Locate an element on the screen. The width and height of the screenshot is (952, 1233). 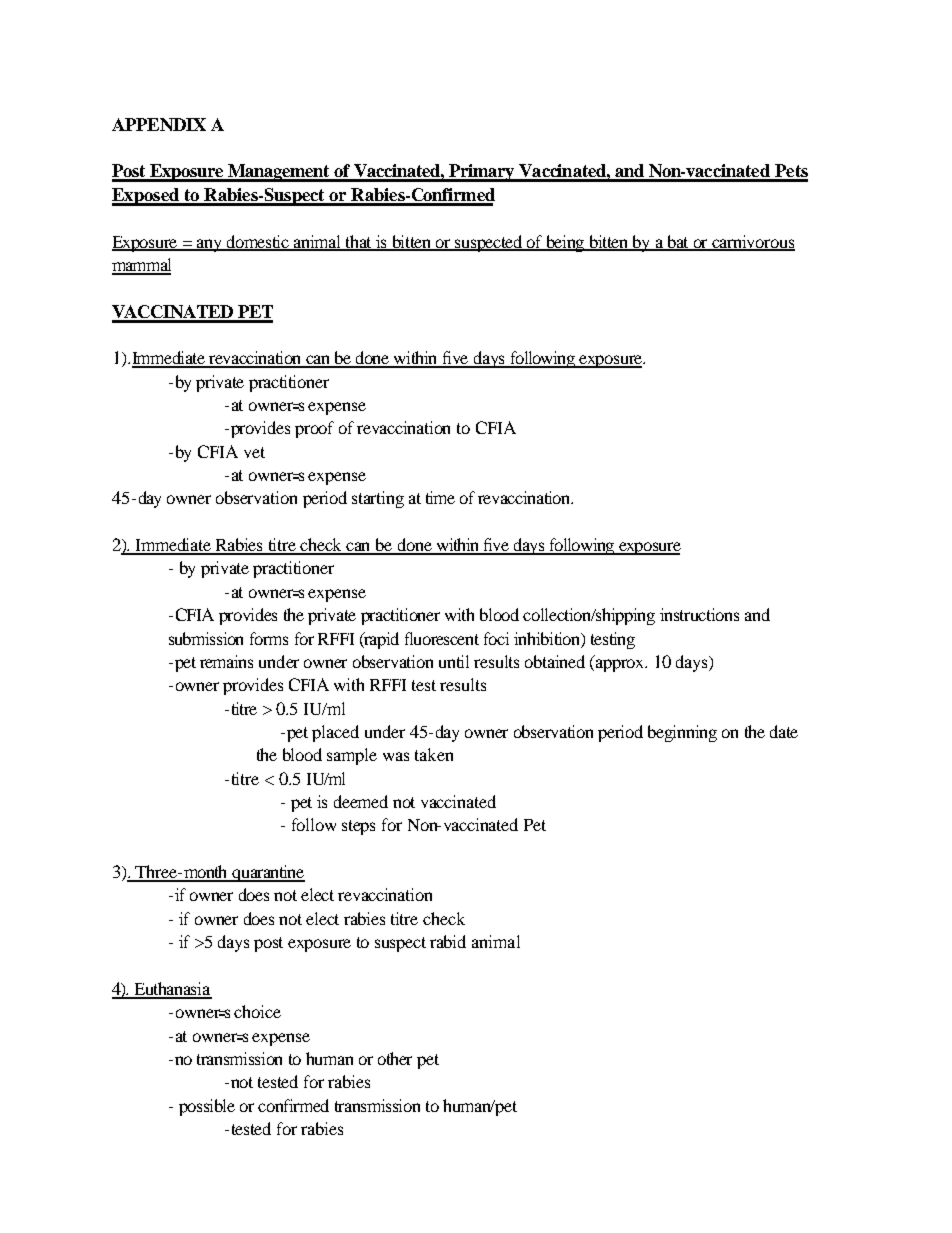
other is located at coordinates (395, 1058).
